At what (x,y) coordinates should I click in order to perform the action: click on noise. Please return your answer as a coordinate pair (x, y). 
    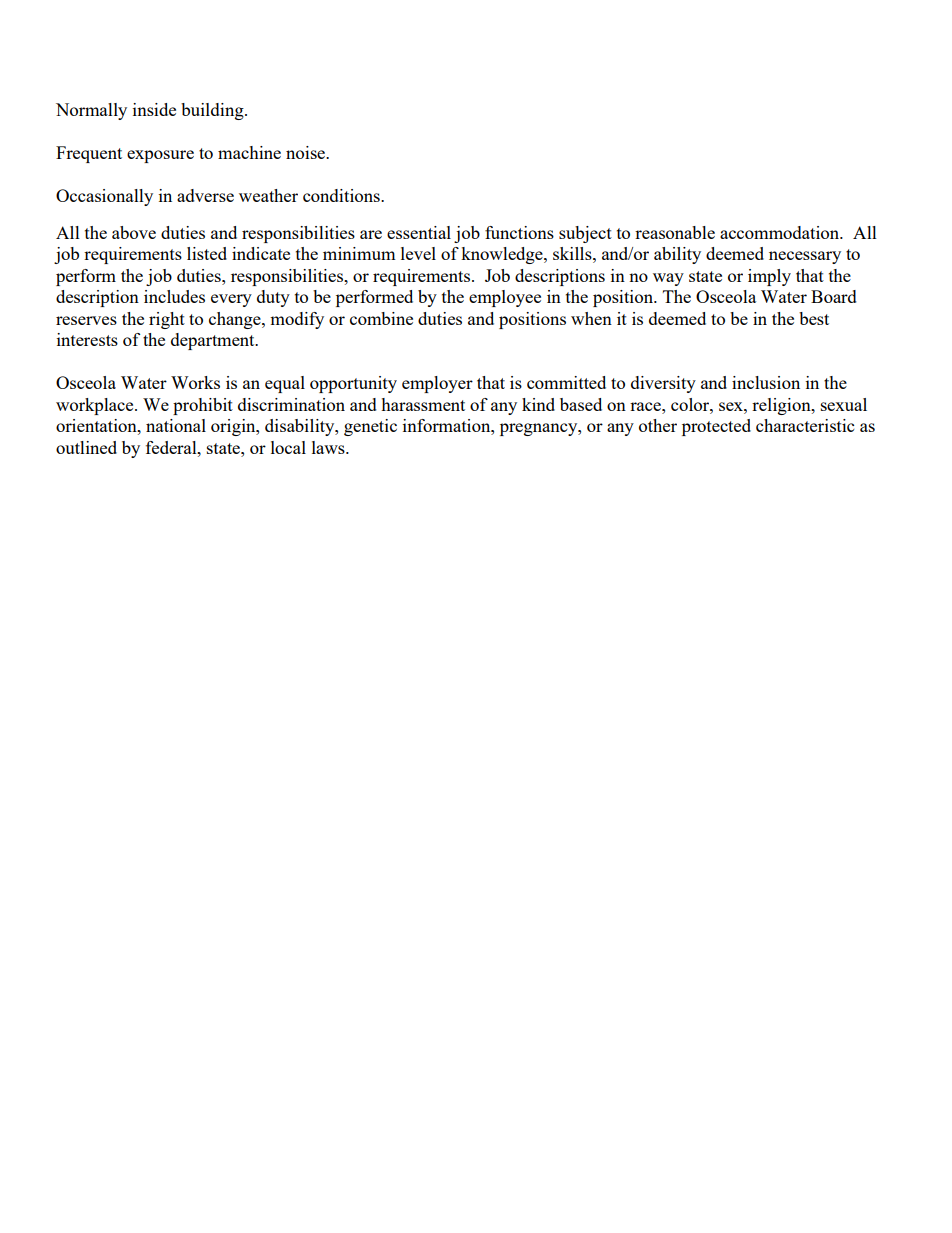
    Looking at the image, I should click on (307, 152).
